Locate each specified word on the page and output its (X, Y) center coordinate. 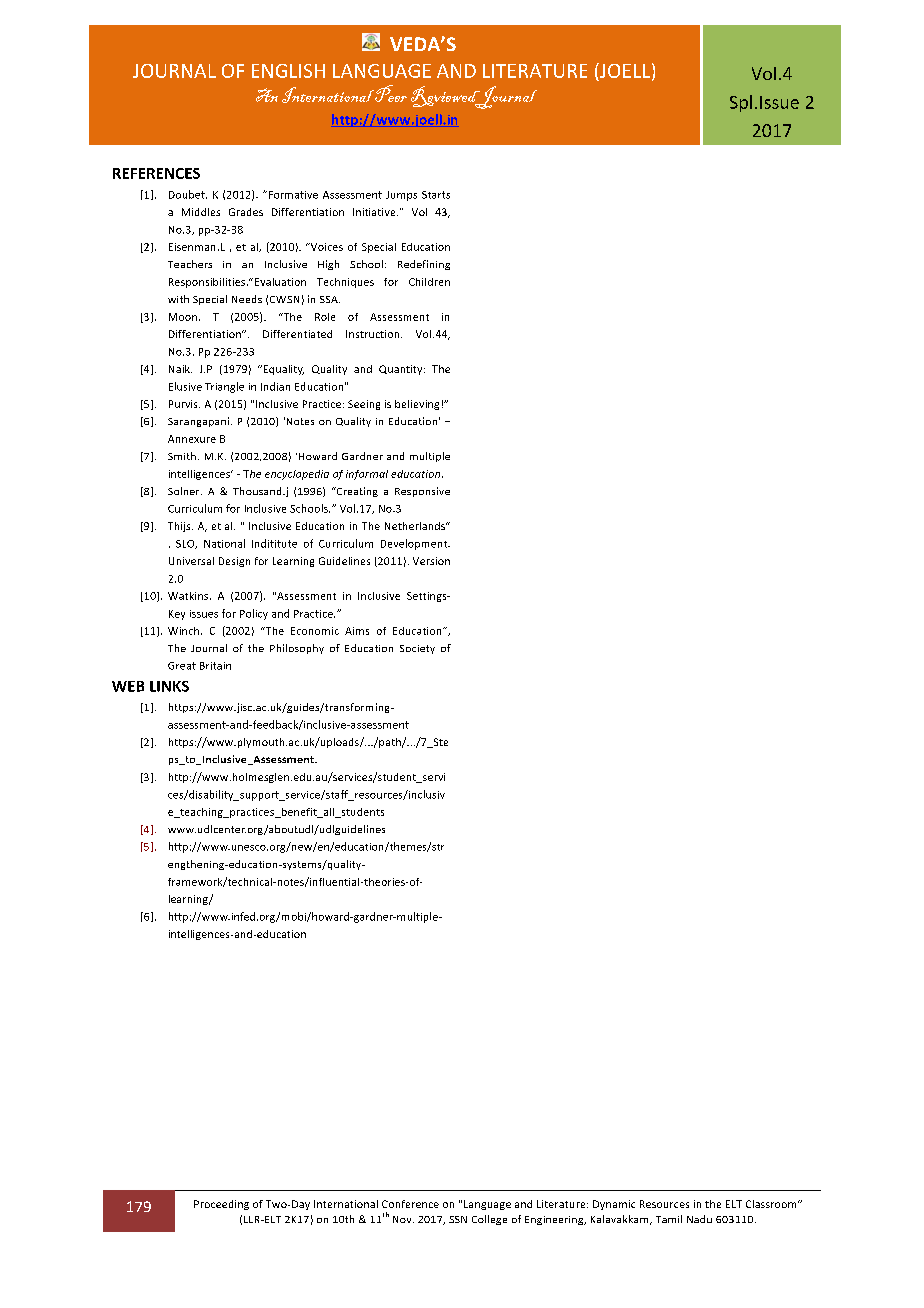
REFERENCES (156, 173)
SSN (458, 1219)
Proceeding (221, 1205)
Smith (182, 456)
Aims (357, 631)
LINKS (169, 686)
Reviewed (446, 97)
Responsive (422, 492)
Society (417, 649)
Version (431, 561)
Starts (436, 195)
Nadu (699, 1219)
